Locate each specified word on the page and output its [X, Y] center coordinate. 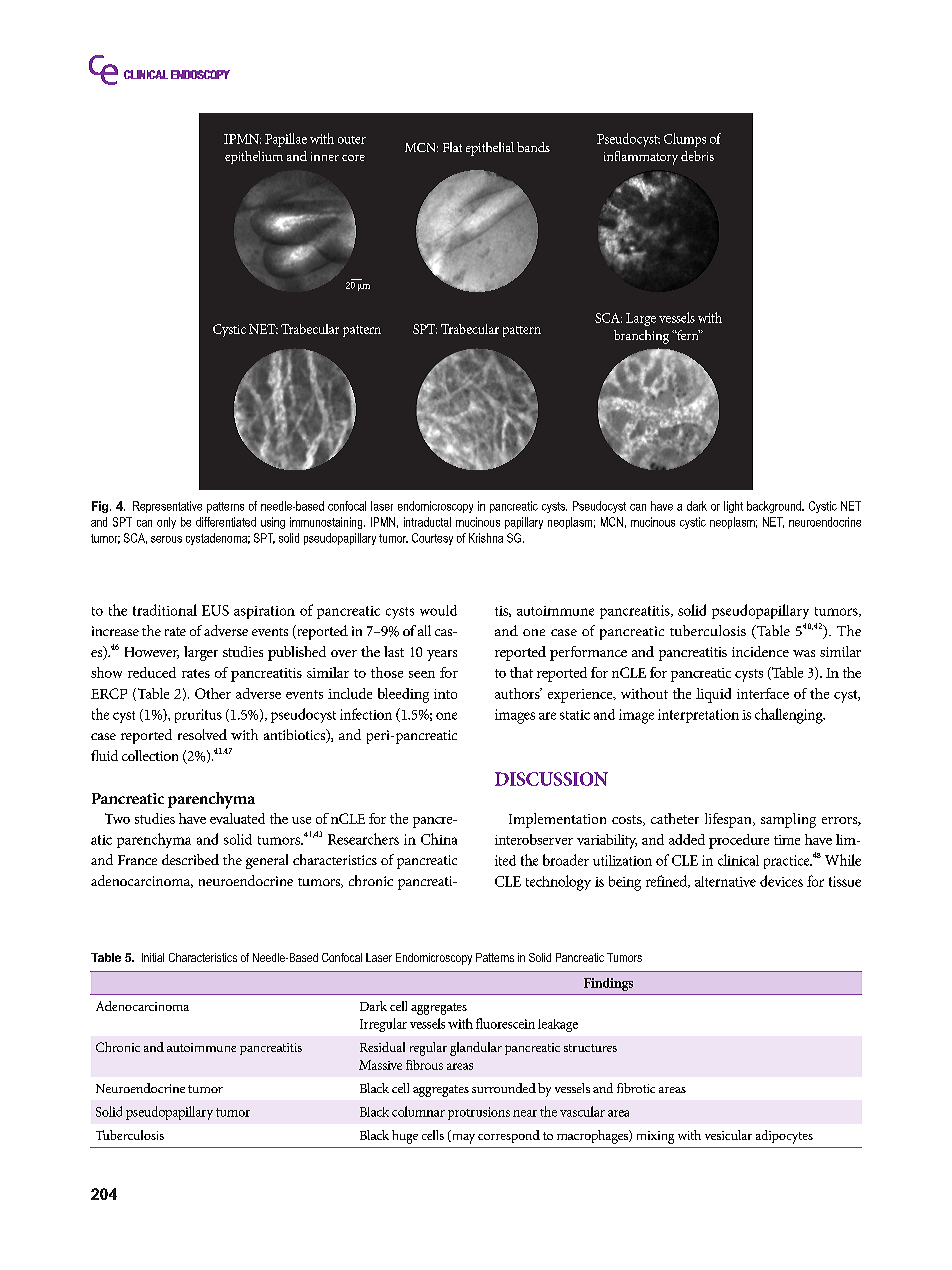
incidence [760, 651]
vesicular [728, 1135]
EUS [215, 610]
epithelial [490, 149]
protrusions [479, 1113]
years [442, 655]
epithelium [254, 157]
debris [697, 156]
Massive [380, 1065]
